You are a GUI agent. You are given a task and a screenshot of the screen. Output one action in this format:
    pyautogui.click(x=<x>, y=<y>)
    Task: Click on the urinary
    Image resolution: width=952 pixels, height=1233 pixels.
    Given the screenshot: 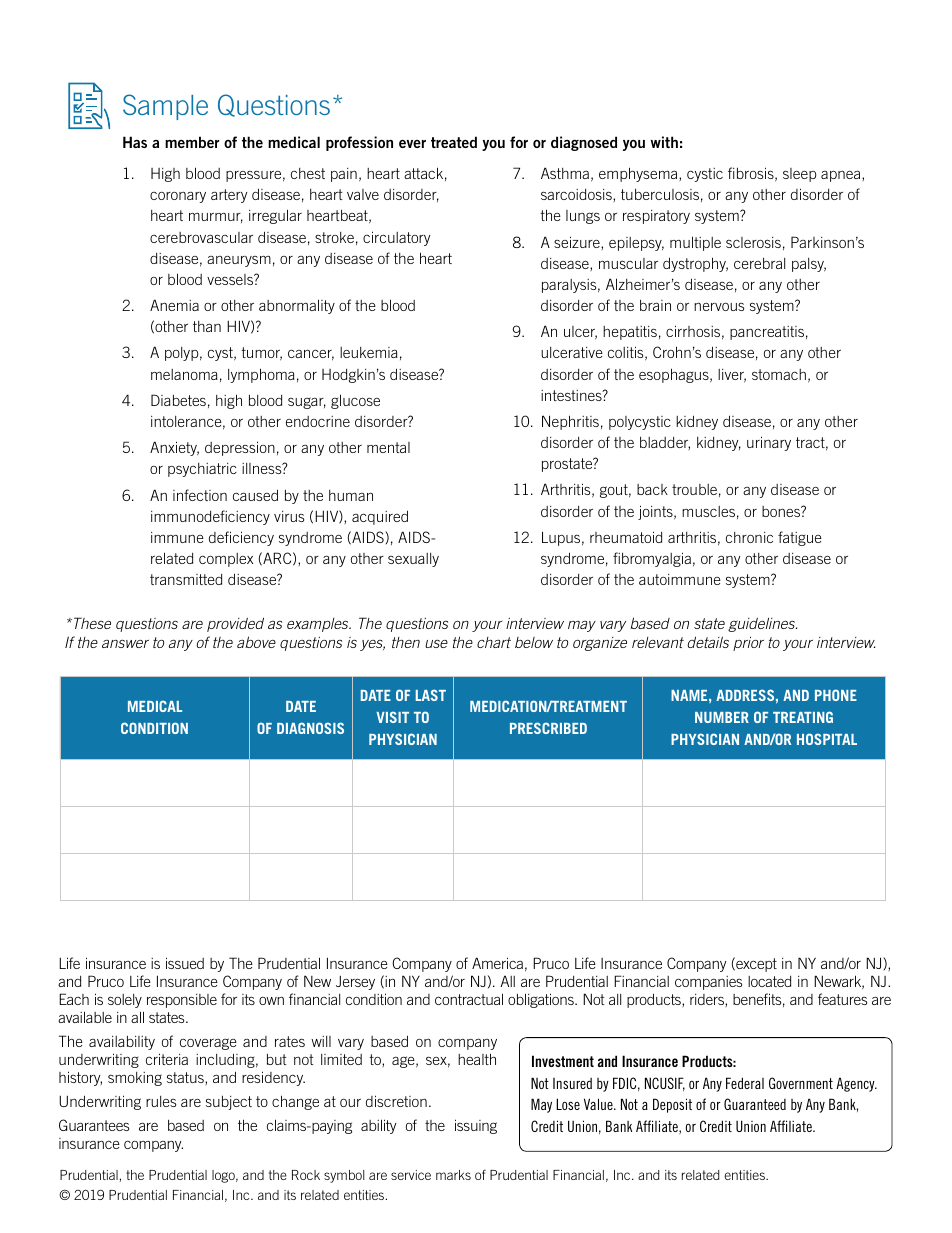 What is the action you would take?
    pyautogui.click(x=769, y=443)
